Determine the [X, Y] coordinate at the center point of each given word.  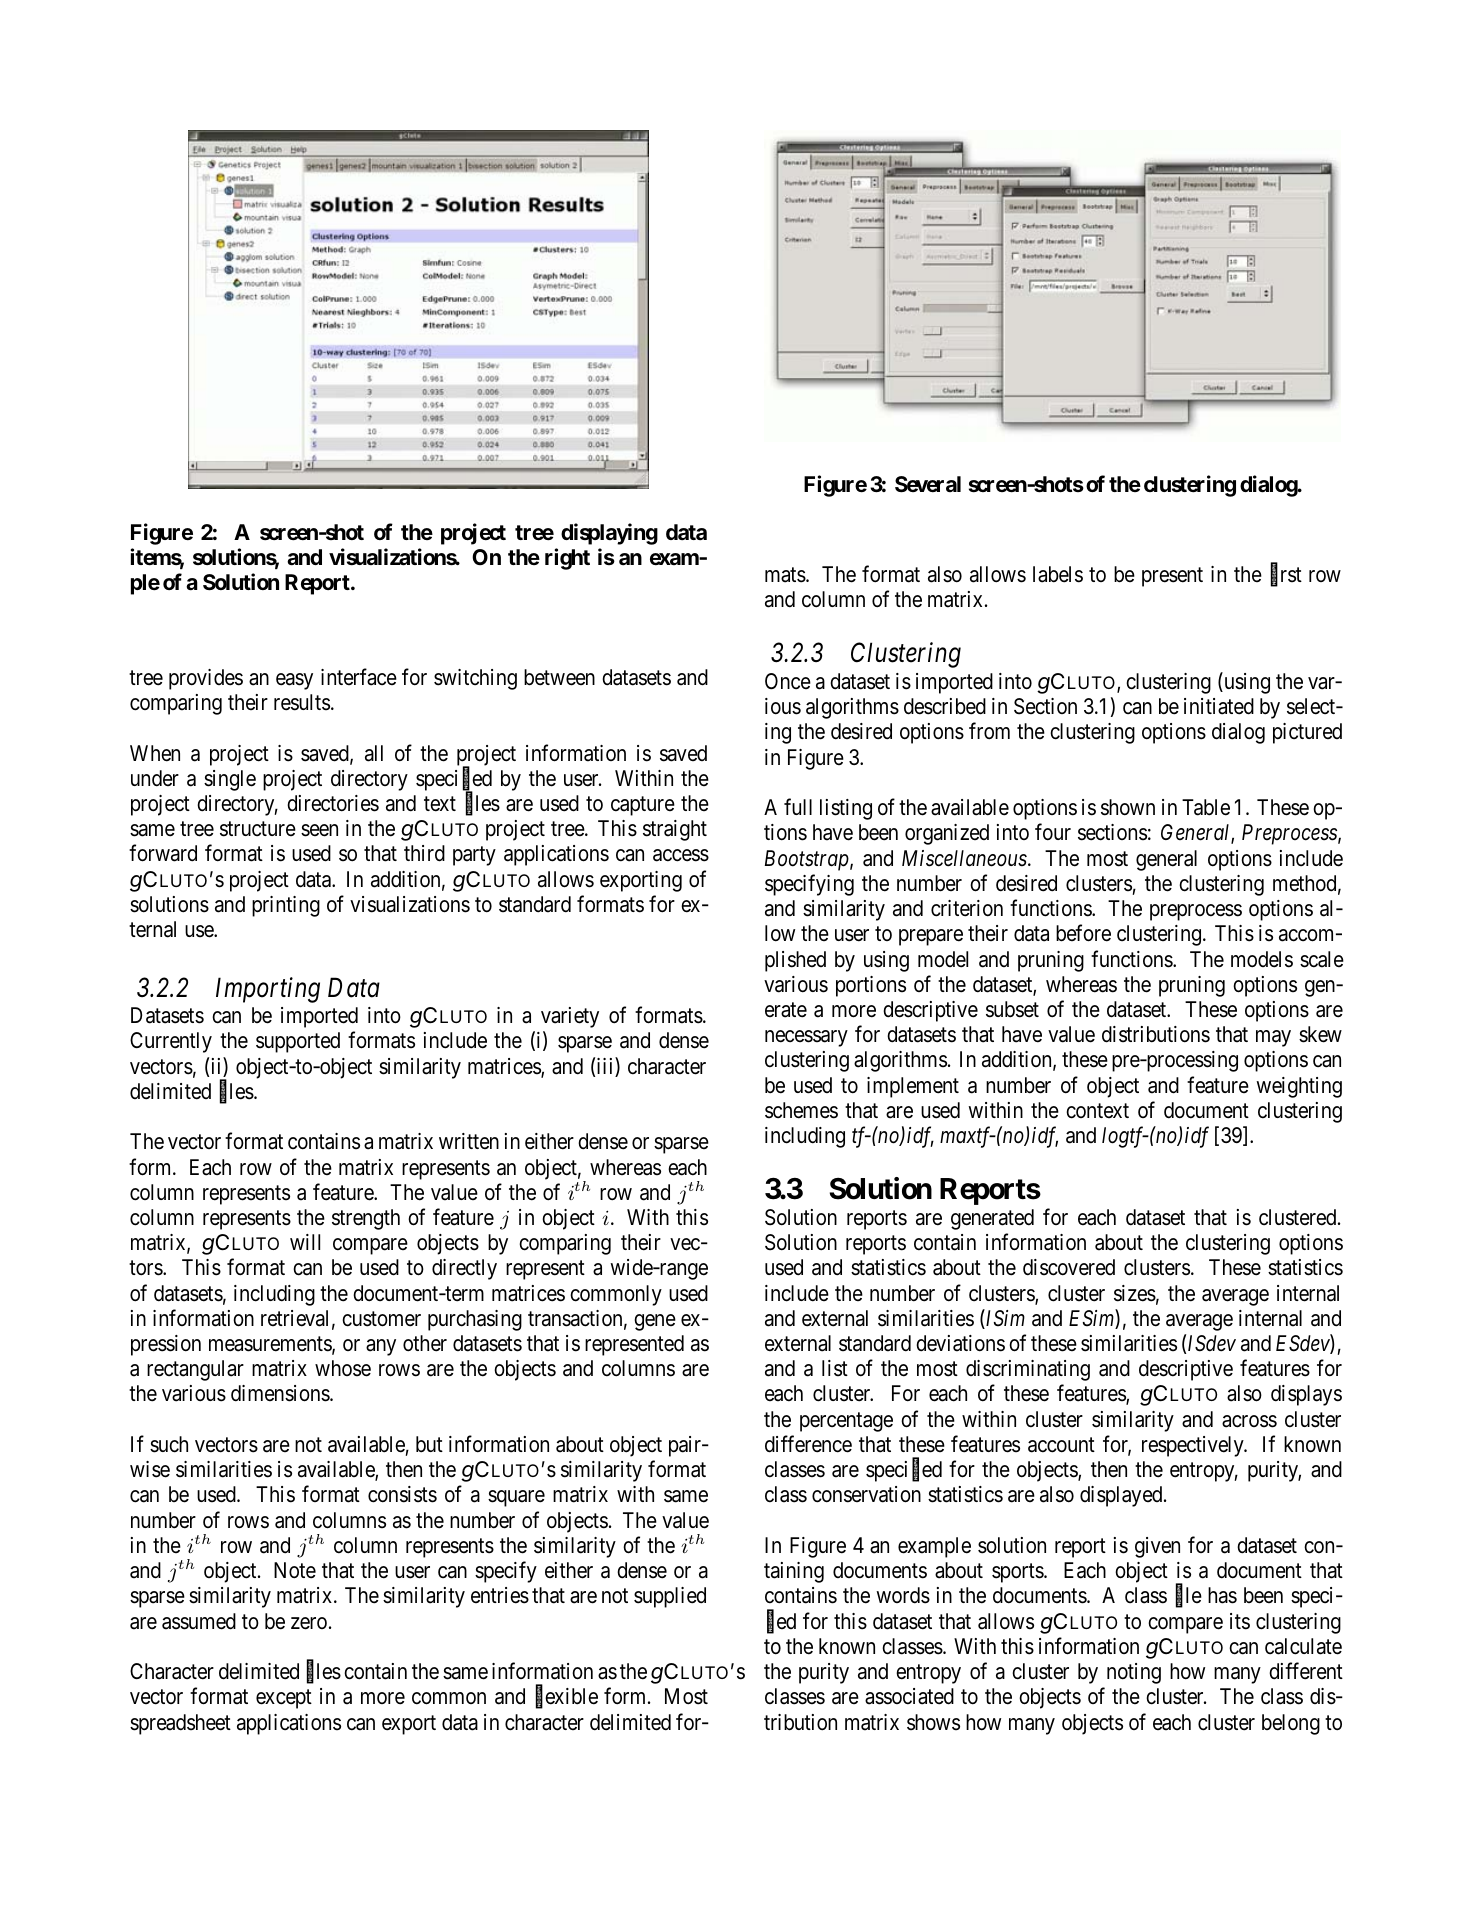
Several [928, 484]
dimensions [281, 1393]
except [284, 1699]
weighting [1299, 1087]
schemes [801, 1110]
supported [298, 1042]
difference [808, 1444]
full [798, 806]
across [1249, 1421]
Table [1206, 807]
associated [909, 1696]
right [567, 559]
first [1286, 575]
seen [319, 830]
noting [1134, 1673]
